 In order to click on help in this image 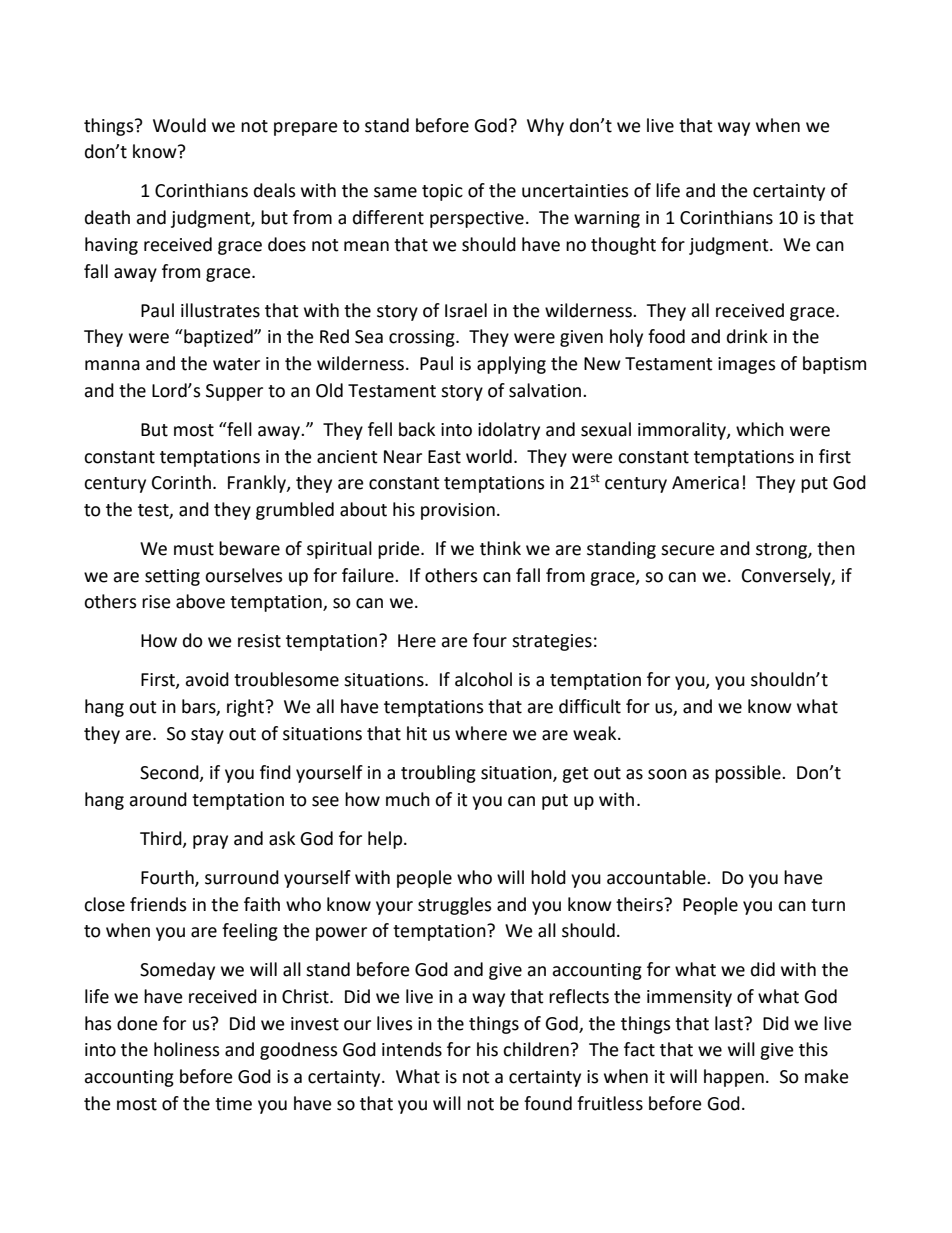, I will do `click(386, 840)`.
